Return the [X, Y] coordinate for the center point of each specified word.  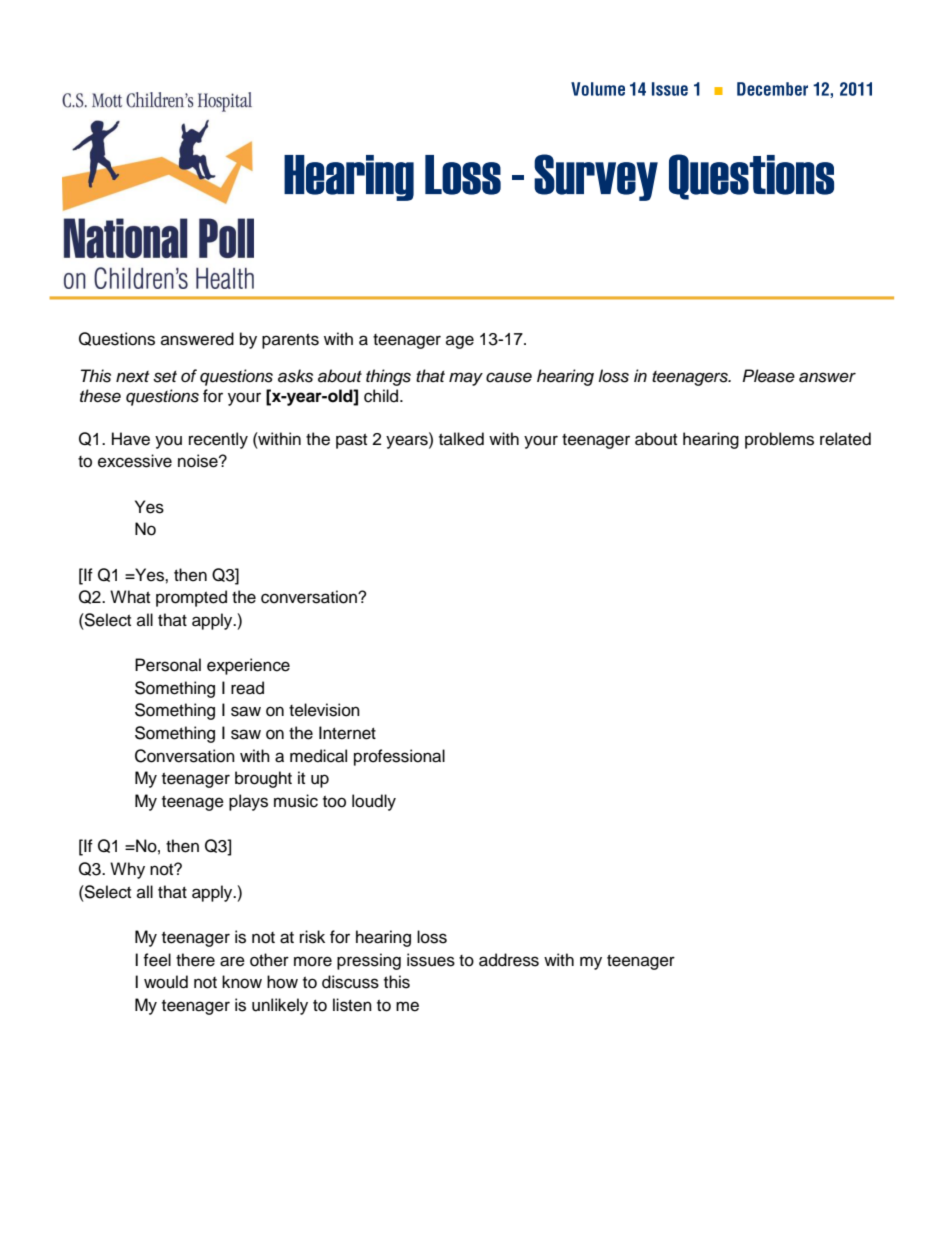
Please [768, 376]
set [165, 377]
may [466, 379]
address [509, 960]
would [166, 982]
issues [431, 960]
